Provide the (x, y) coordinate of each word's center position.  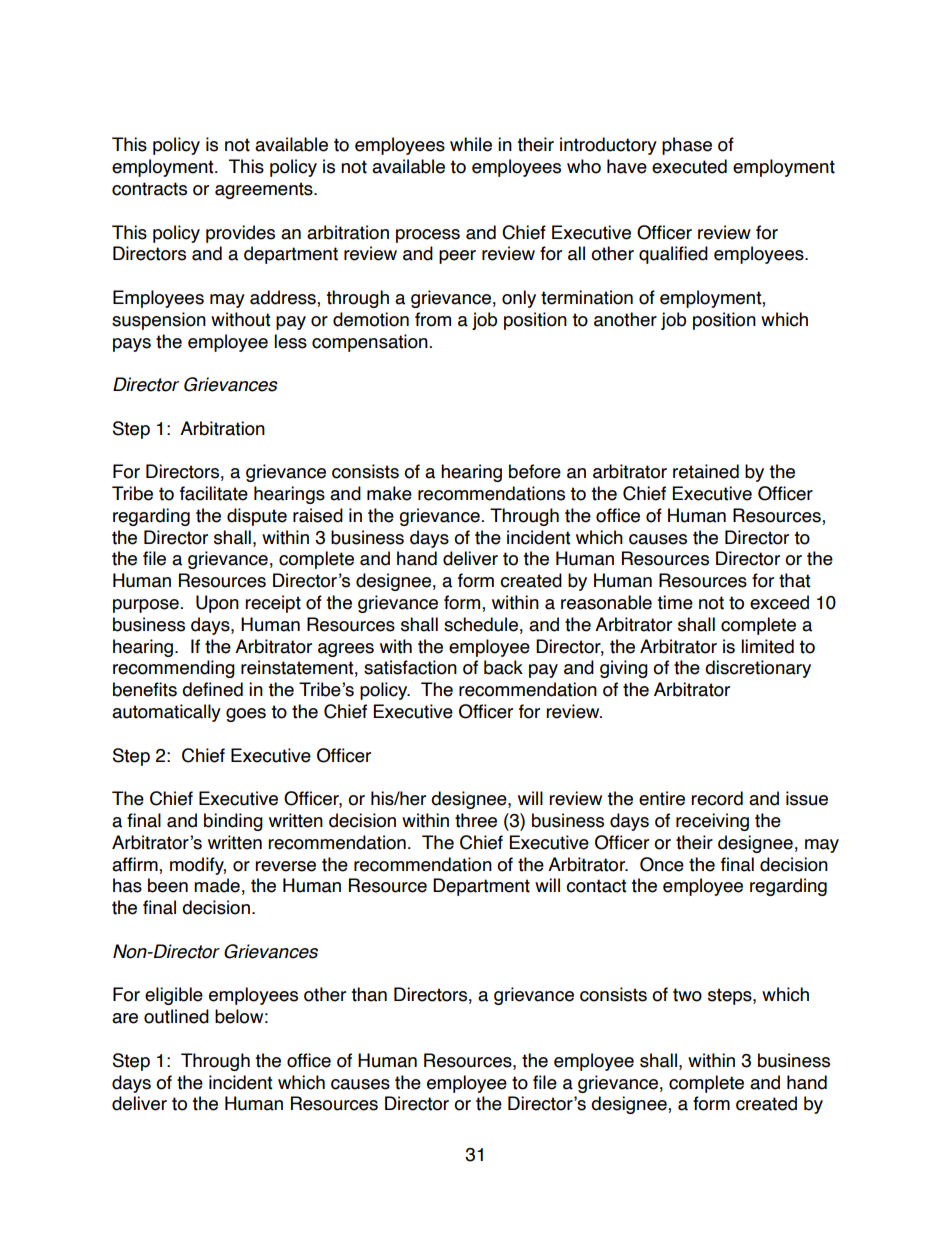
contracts (149, 189)
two (687, 995)
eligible (174, 996)
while (471, 144)
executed (689, 166)
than (369, 994)
